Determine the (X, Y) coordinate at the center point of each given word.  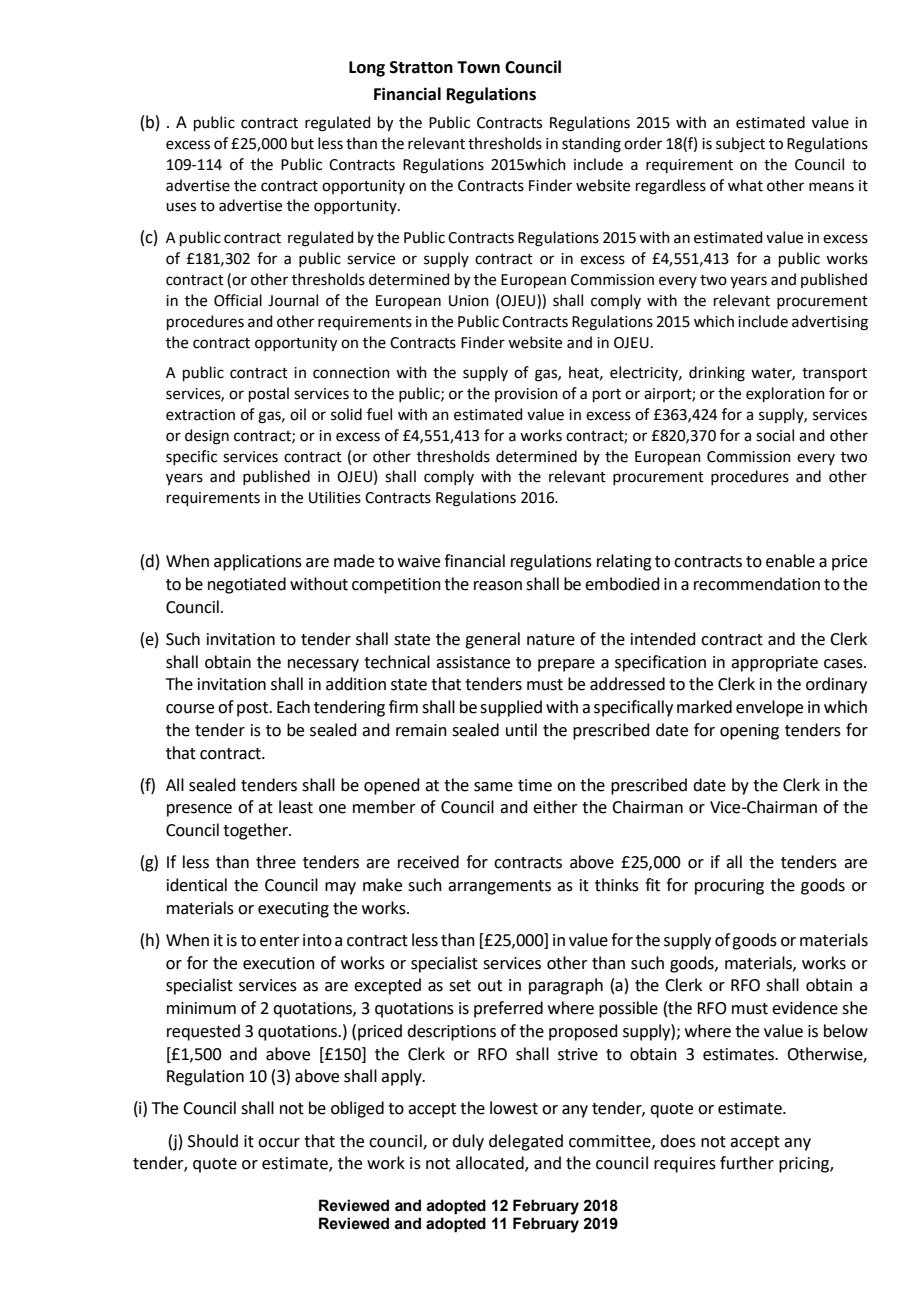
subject (740, 145)
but (302, 143)
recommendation (757, 584)
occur (279, 1143)
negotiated (247, 585)
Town (478, 67)
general (492, 640)
